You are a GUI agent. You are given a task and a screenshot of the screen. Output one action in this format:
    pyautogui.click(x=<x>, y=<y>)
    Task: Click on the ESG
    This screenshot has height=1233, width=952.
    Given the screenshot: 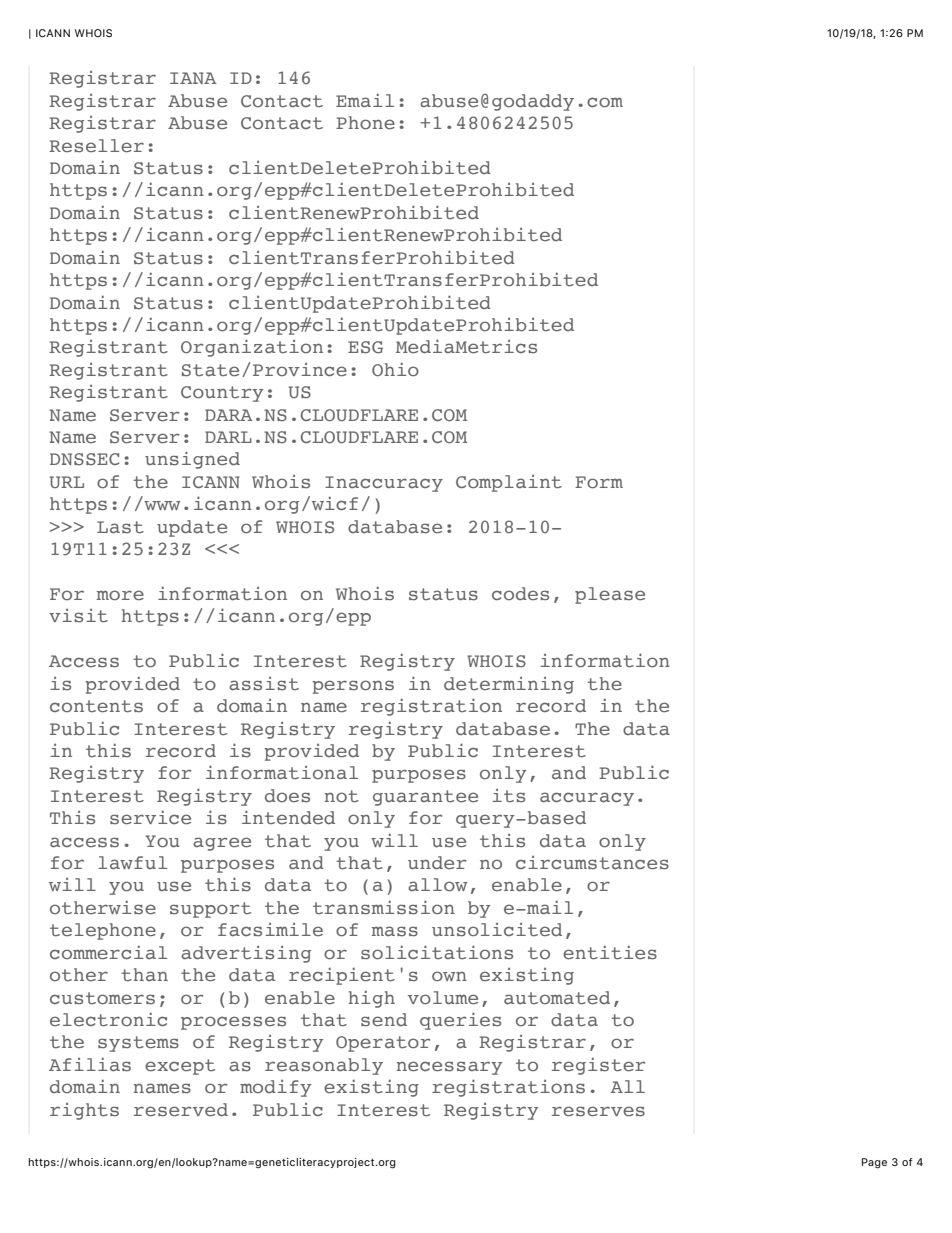 What is the action you would take?
    pyautogui.click(x=365, y=347)
